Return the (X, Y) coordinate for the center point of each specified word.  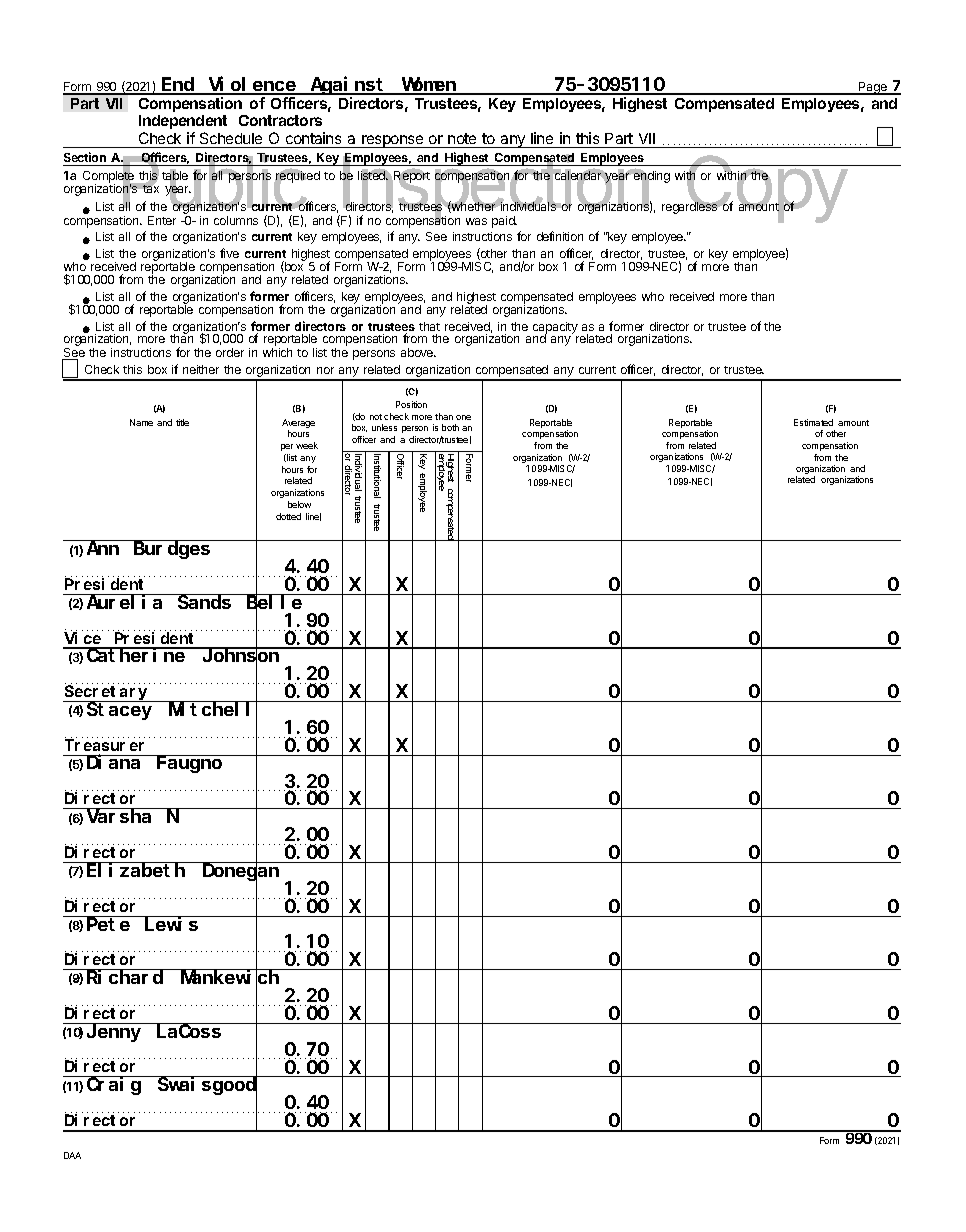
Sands (204, 602)
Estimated (813, 422)
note (462, 140)
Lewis (172, 923)
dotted (288, 516)
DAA (72, 1155)
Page (873, 88)
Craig (114, 1086)
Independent (183, 124)
